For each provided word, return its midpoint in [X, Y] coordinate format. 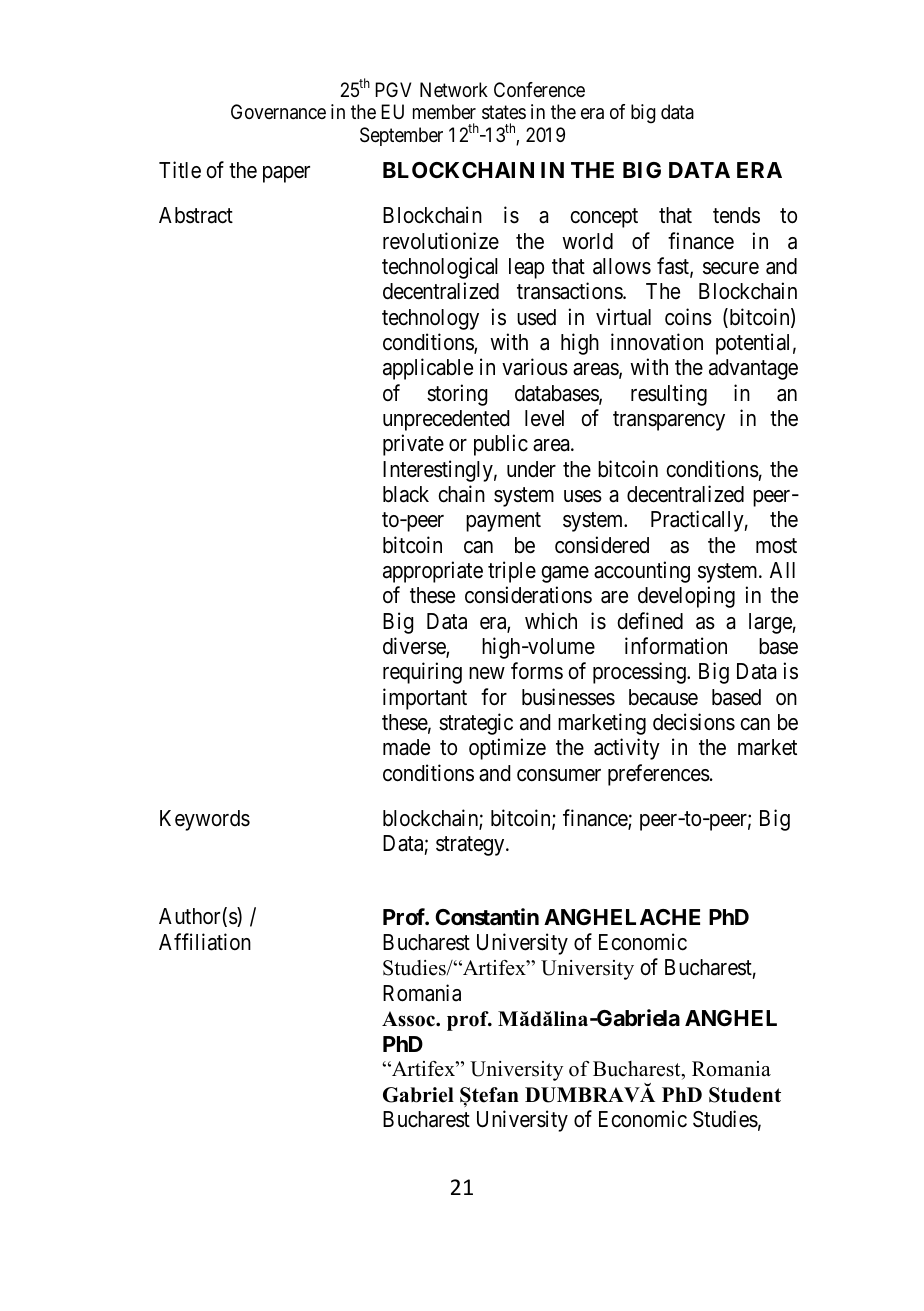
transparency [669, 421]
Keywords [205, 820]
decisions [694, 722]
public [501, 445]
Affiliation [205, 942]
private [413, 445]
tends [736, 215]
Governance [278, 112]
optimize [507, 749]
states [504, 113]
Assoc [410, 1019]
